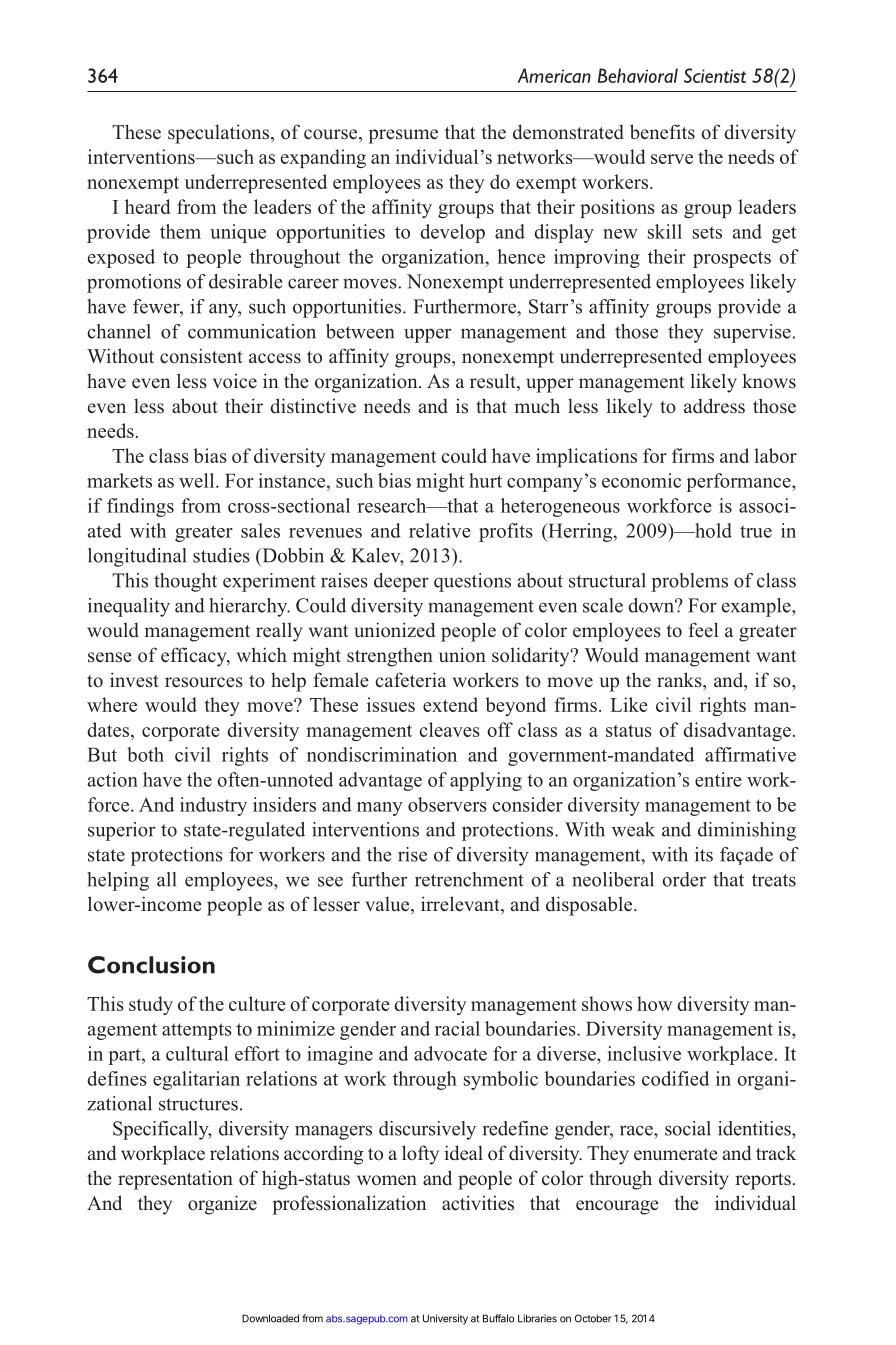 The height and width of the screenshot is (1345, 896). I want to click on representation, so click(175, 1180).
